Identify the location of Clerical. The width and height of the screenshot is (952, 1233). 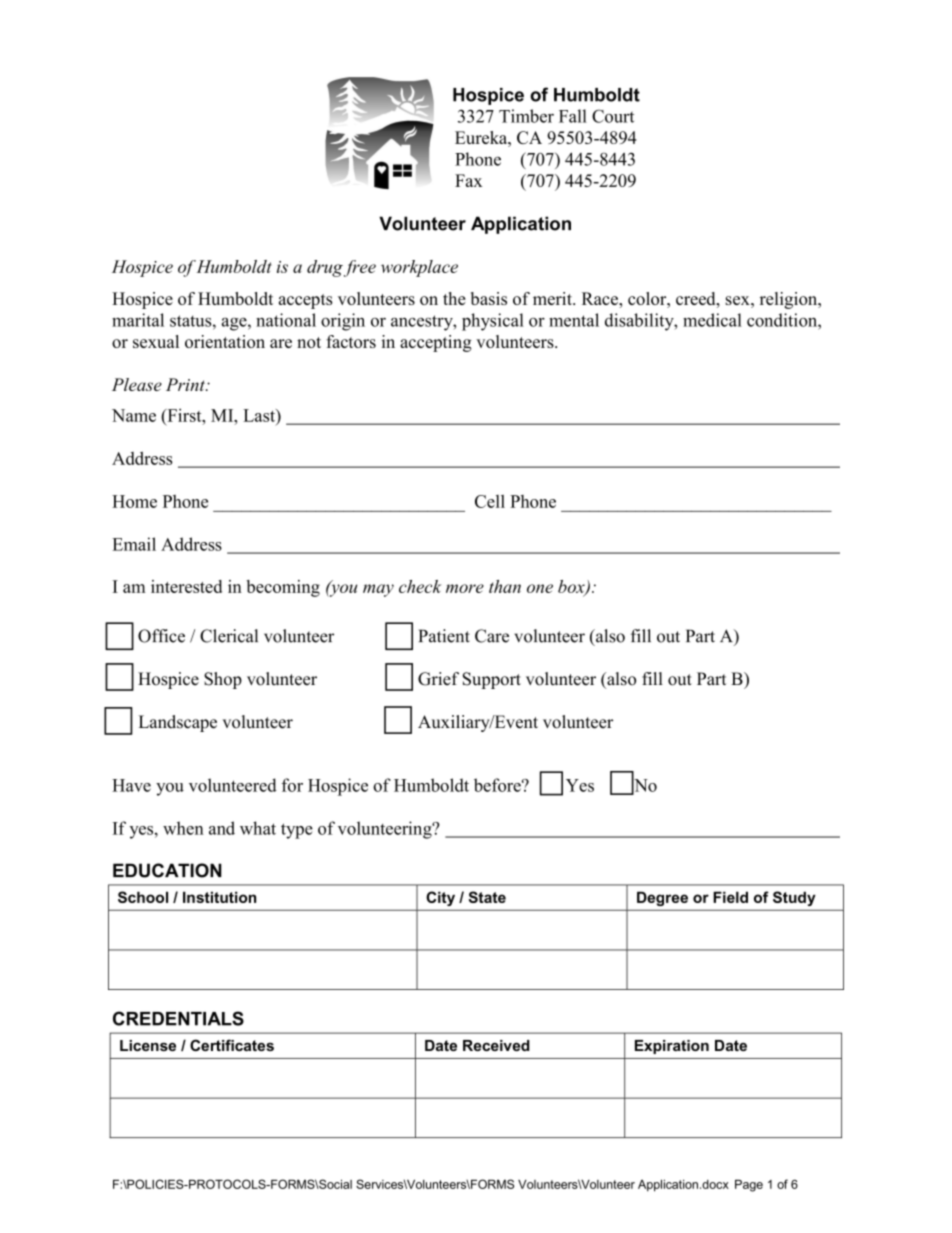
(229, 636).
